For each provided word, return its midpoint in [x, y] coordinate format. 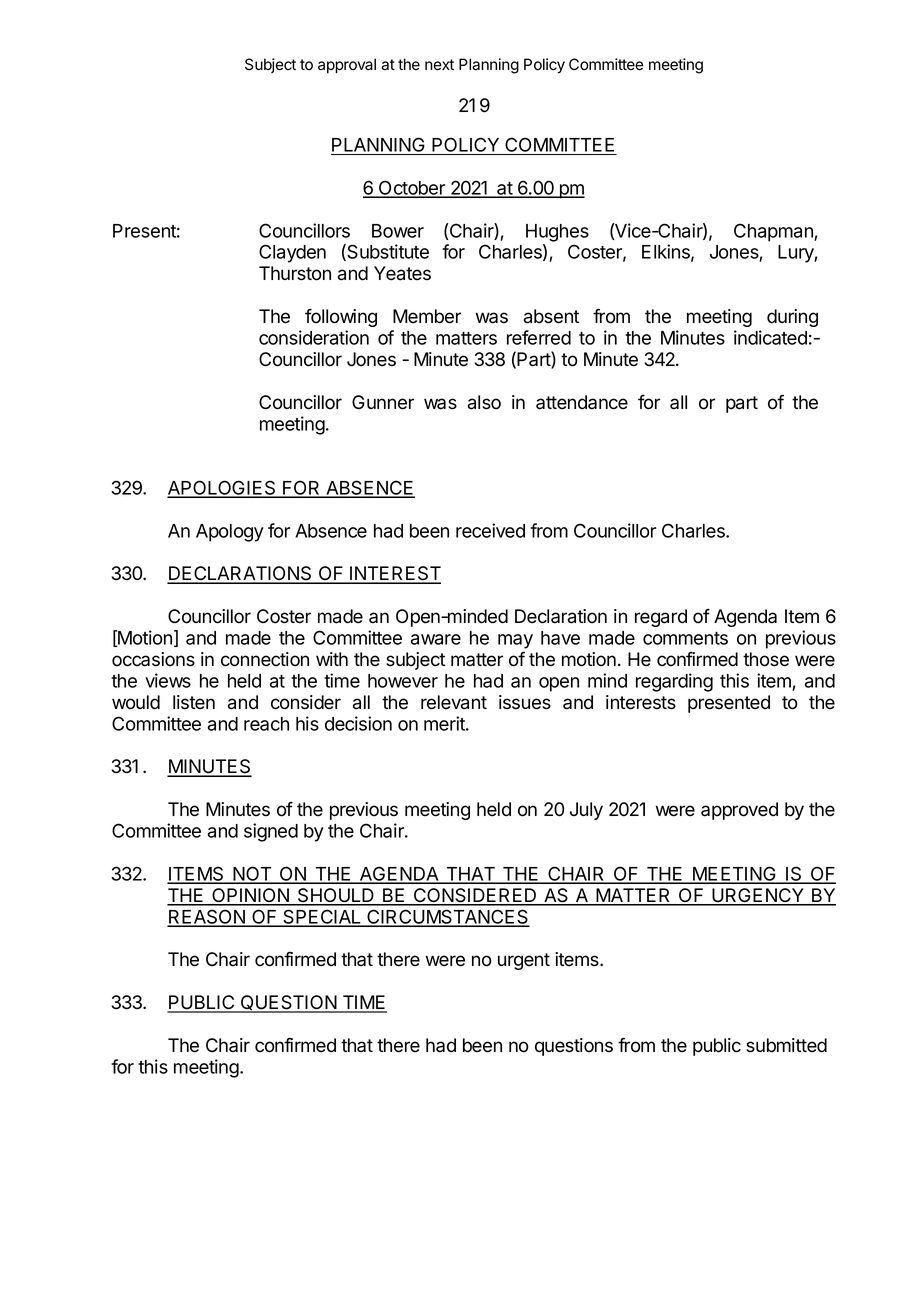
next [439, 65]
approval [347, 65]
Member [427, 316]
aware [436, 639]
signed [271, 832]
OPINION [250, 896]
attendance [582, 402]
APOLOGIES [222, 488]
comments [685, 638]
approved [739, 811]
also [484, 402]
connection [265, 659]
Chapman [774, 232]
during [792, 318]
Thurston [295, 273]
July [586, 811]
